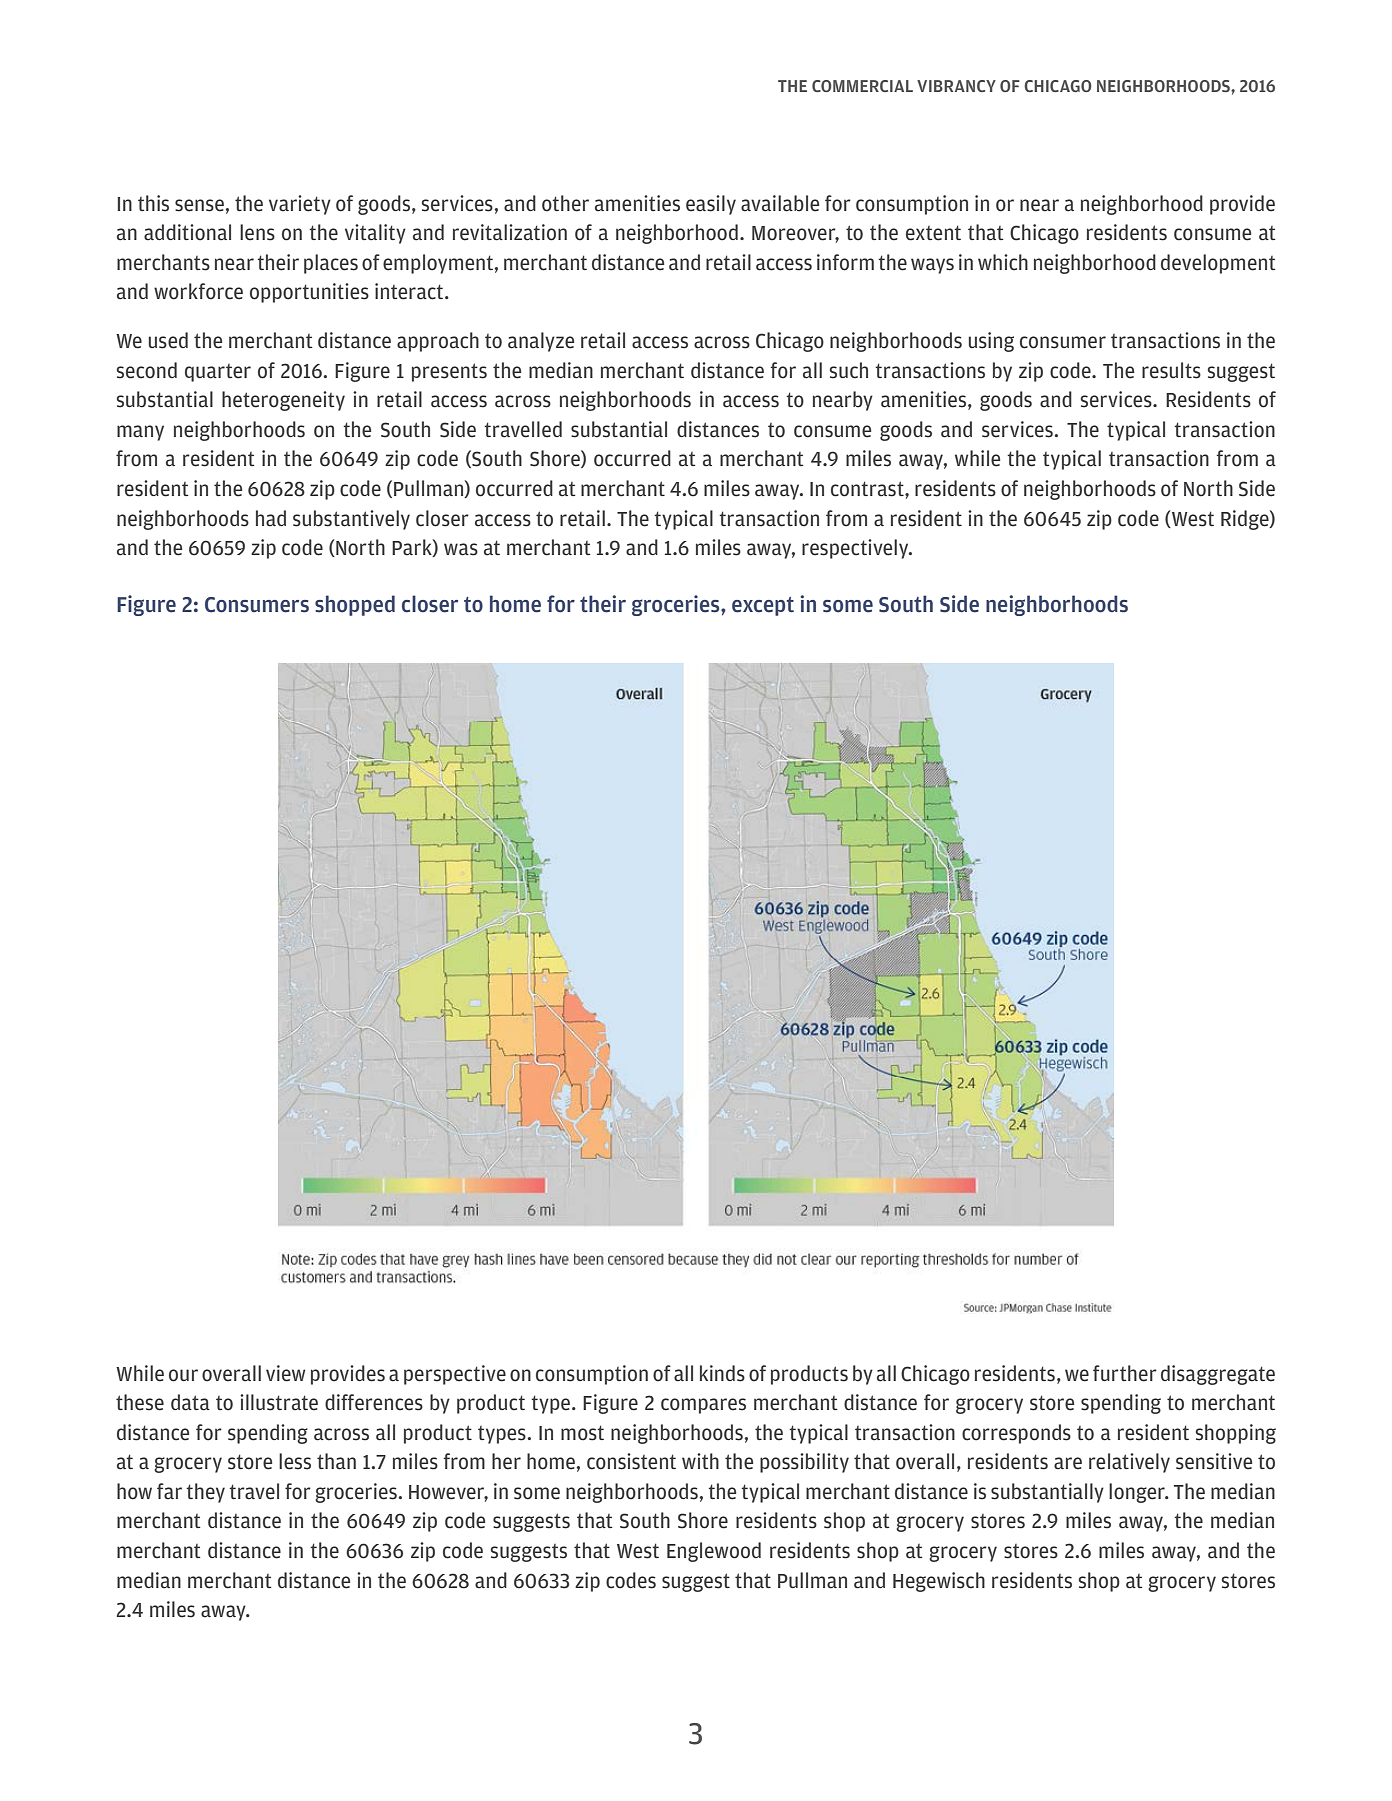  What do you see at coordinates (271, 518) in the screenshot?
I see `had` at bounding box center [271, 518].
